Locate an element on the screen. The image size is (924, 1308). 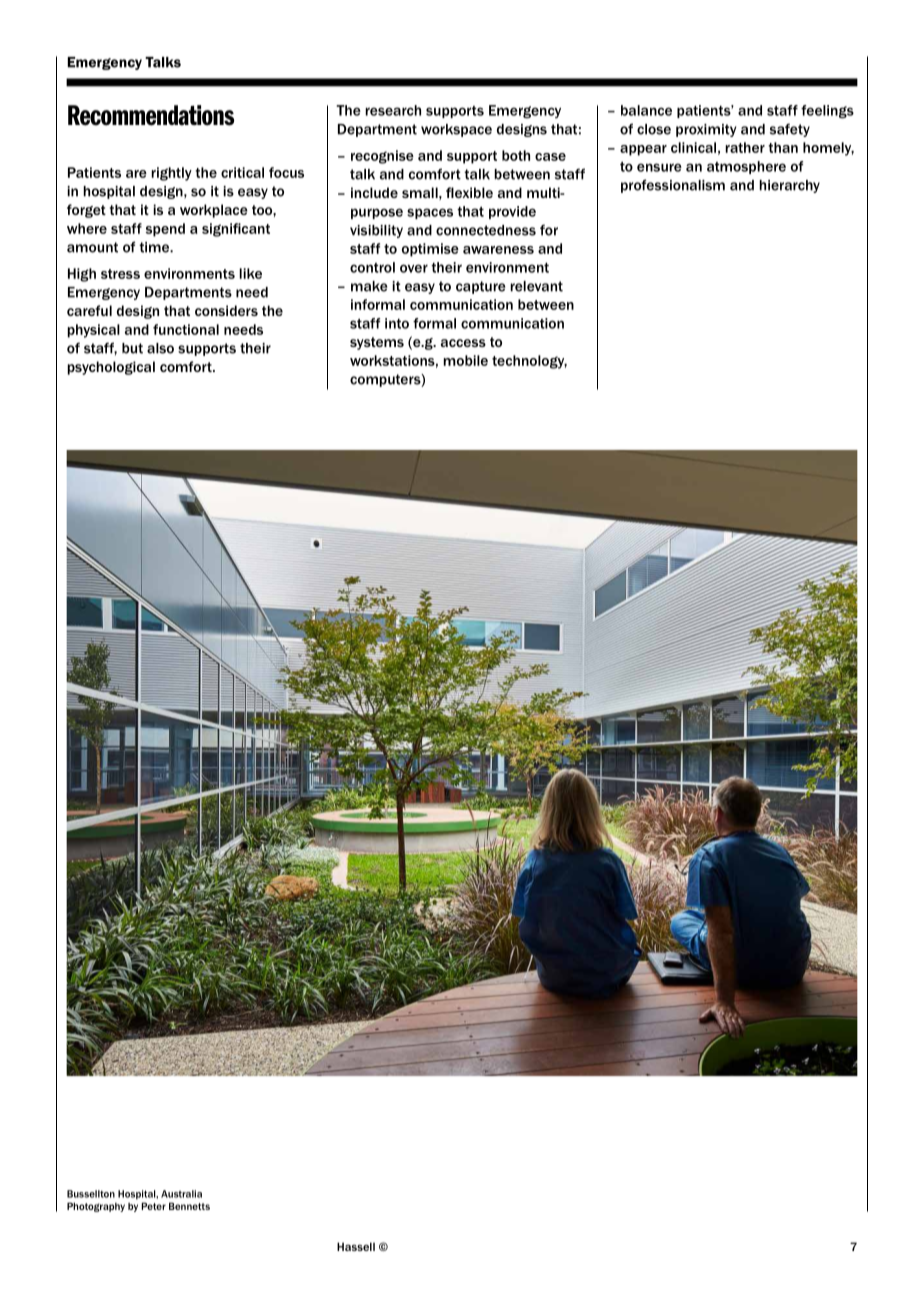
rightly is located at coordinates (171, 174).
